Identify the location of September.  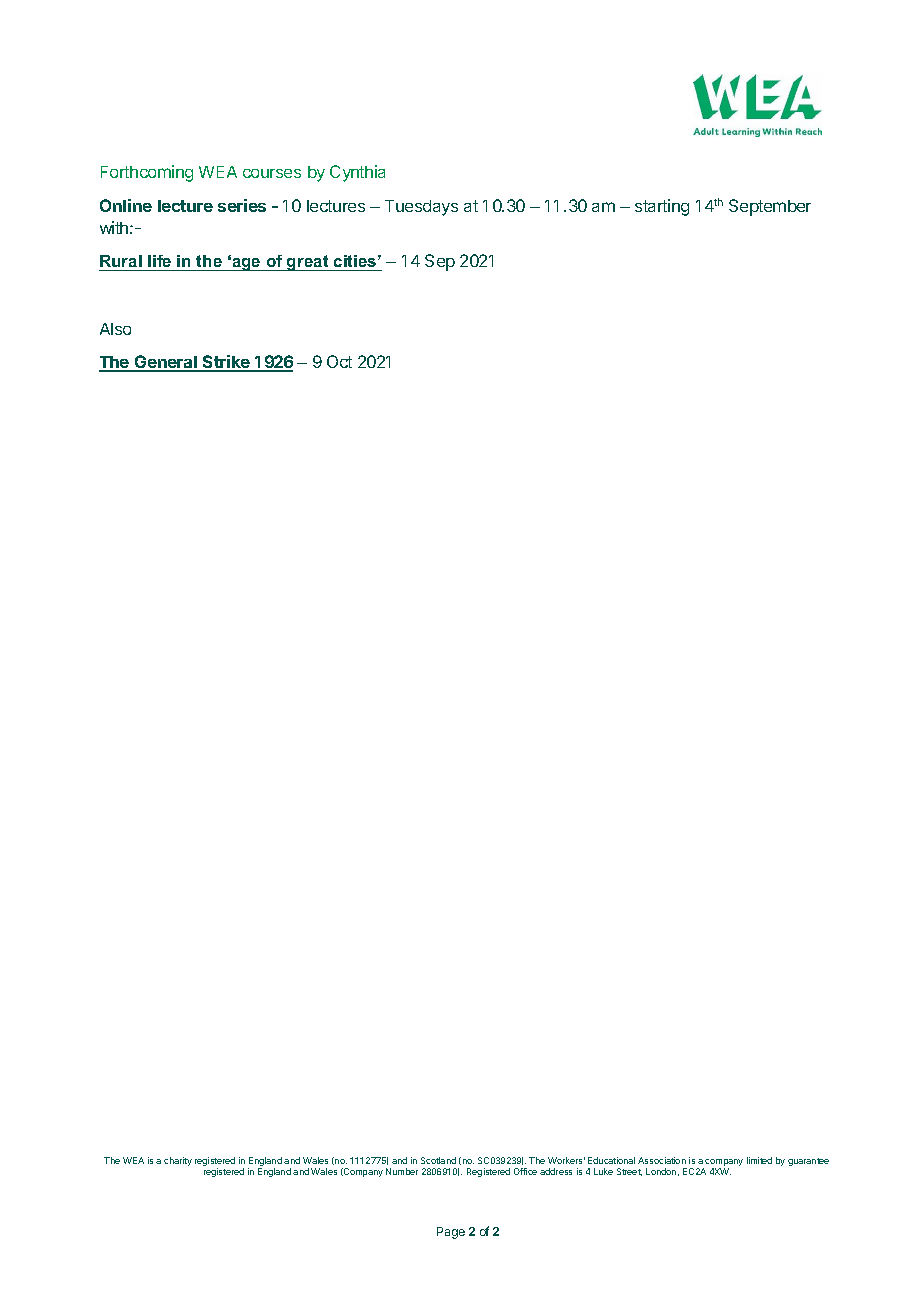
(770, 207).
